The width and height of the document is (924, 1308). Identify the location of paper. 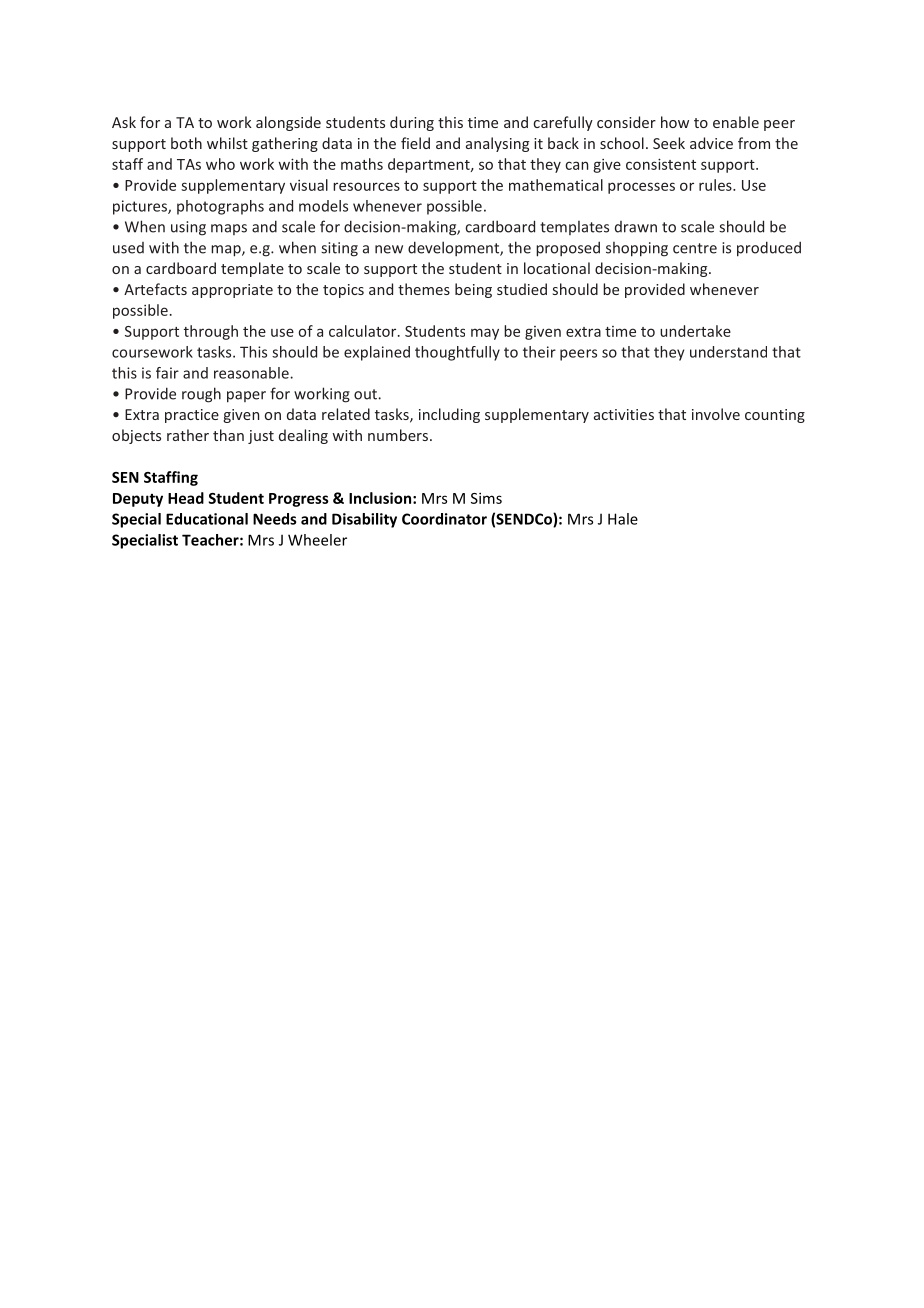
(246, 397).
